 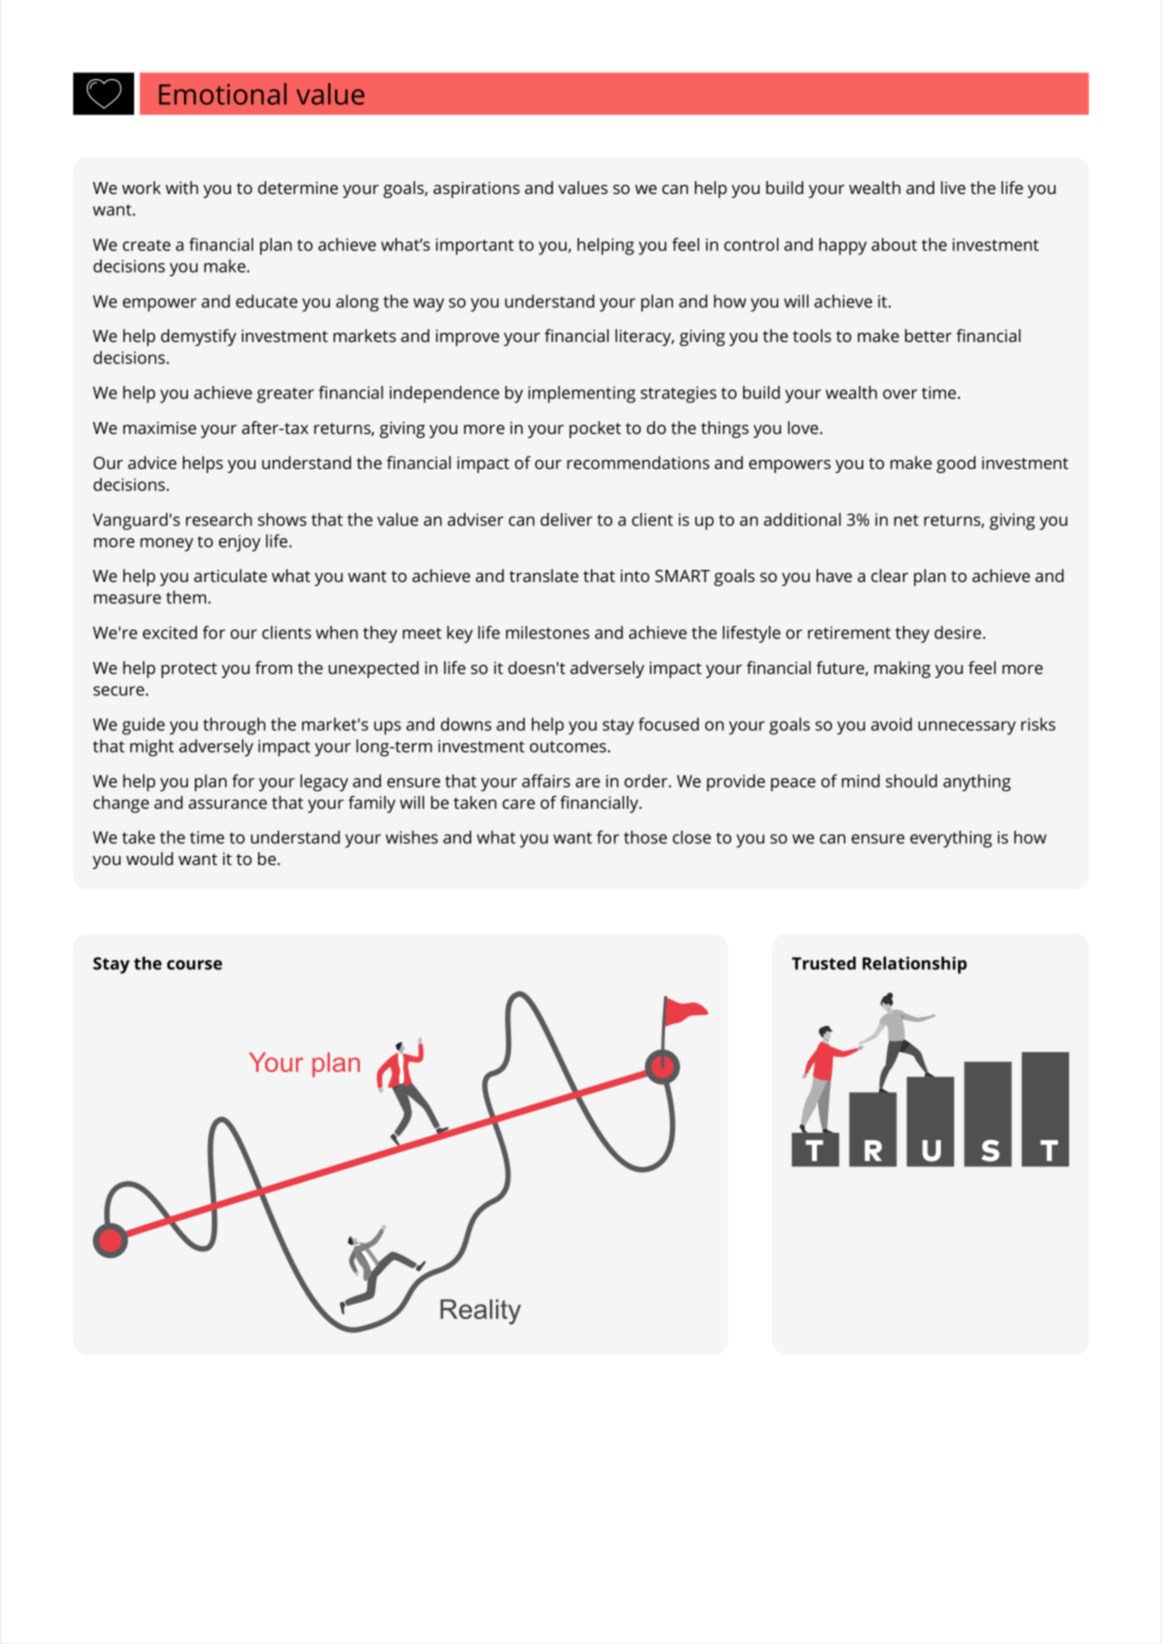 I want to click on about, so click(x=894, y=244).
